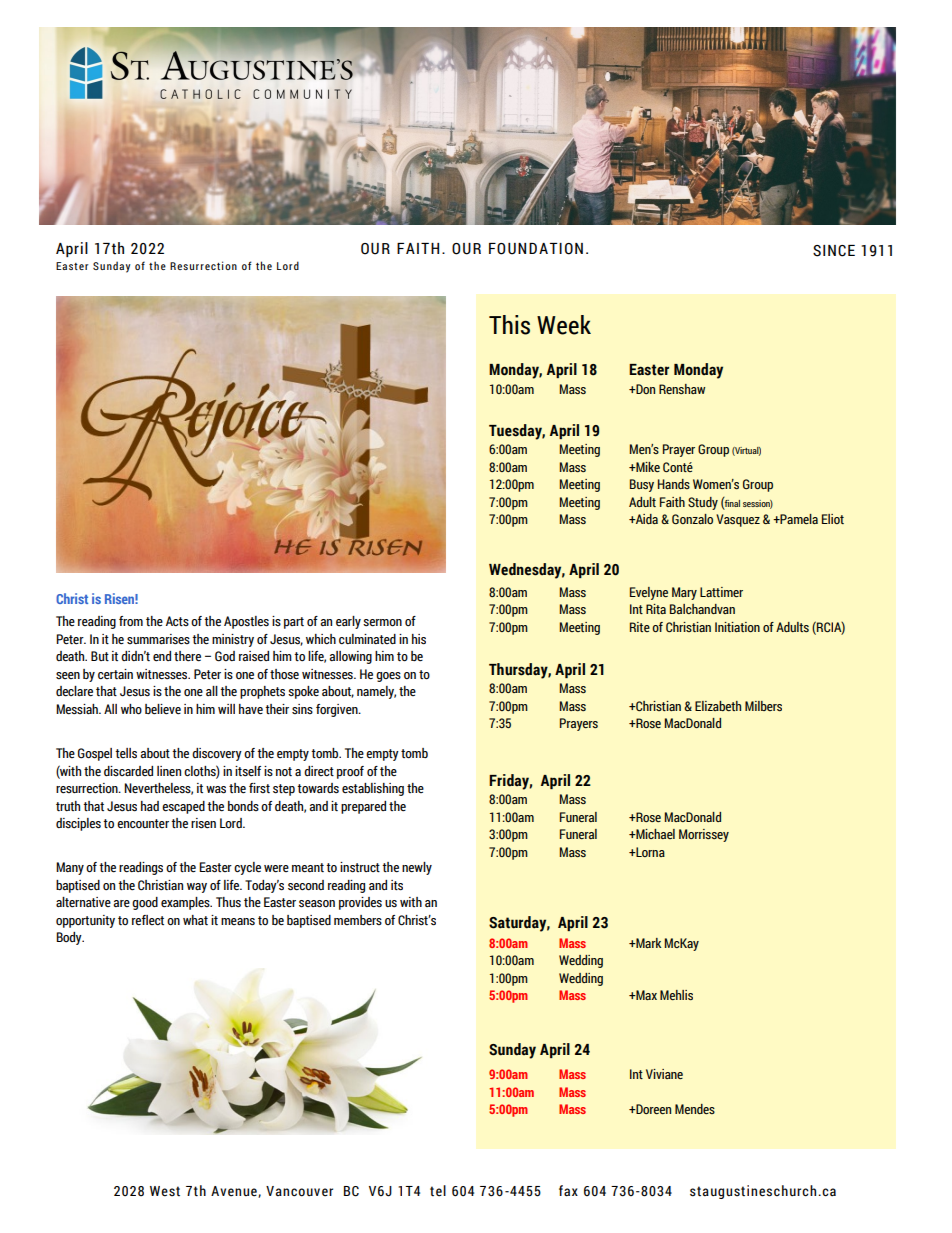 The height and width of the screenshot is (1233, 952). What do you see at coordinates (165, 1191) in the screenshot?
I see `West` at bounding box center [165, 1191].
